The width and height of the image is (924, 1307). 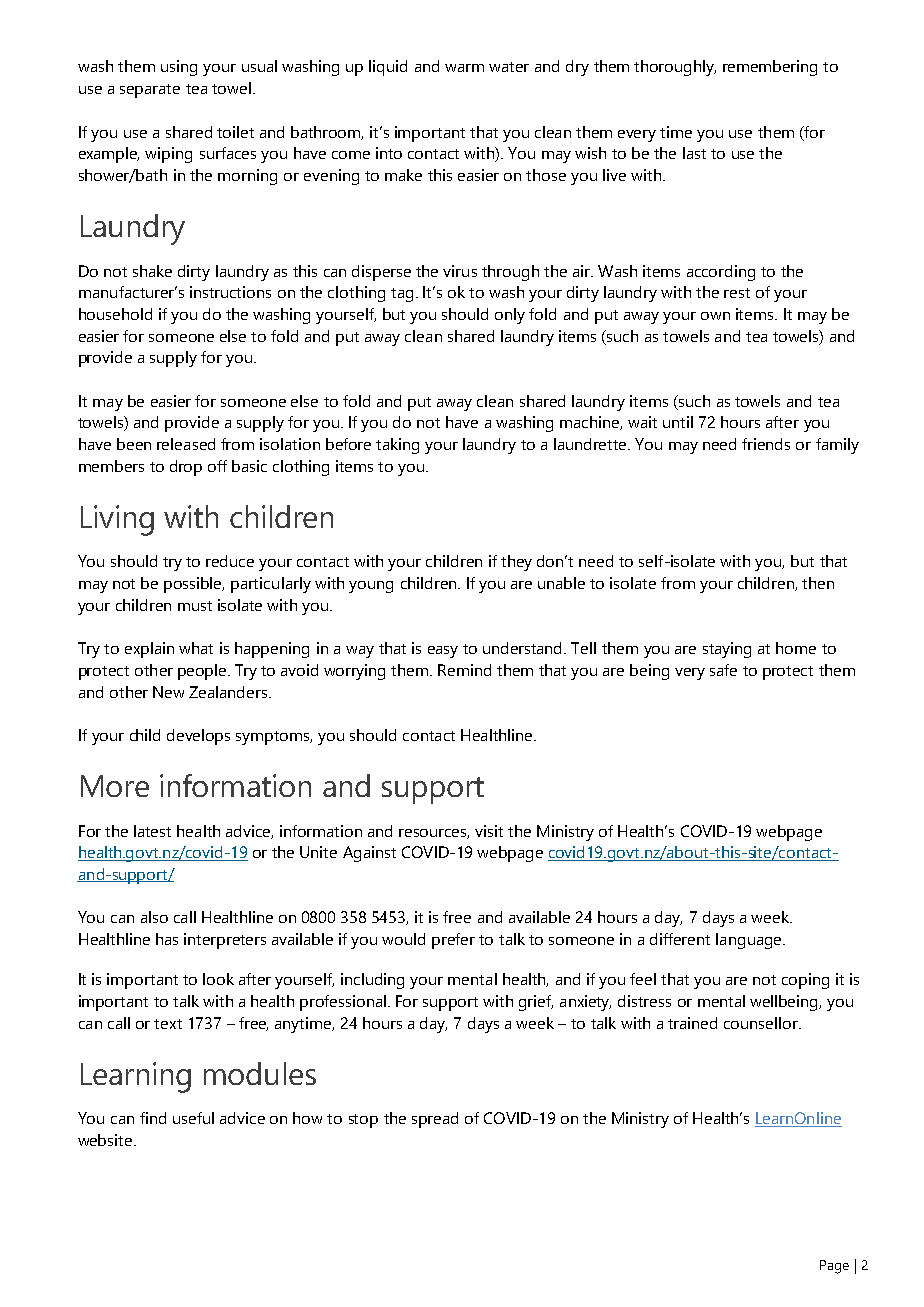 What do you see at coordinates (179, 68) in the image?
I see `using` at bounding box center [179, 68].
